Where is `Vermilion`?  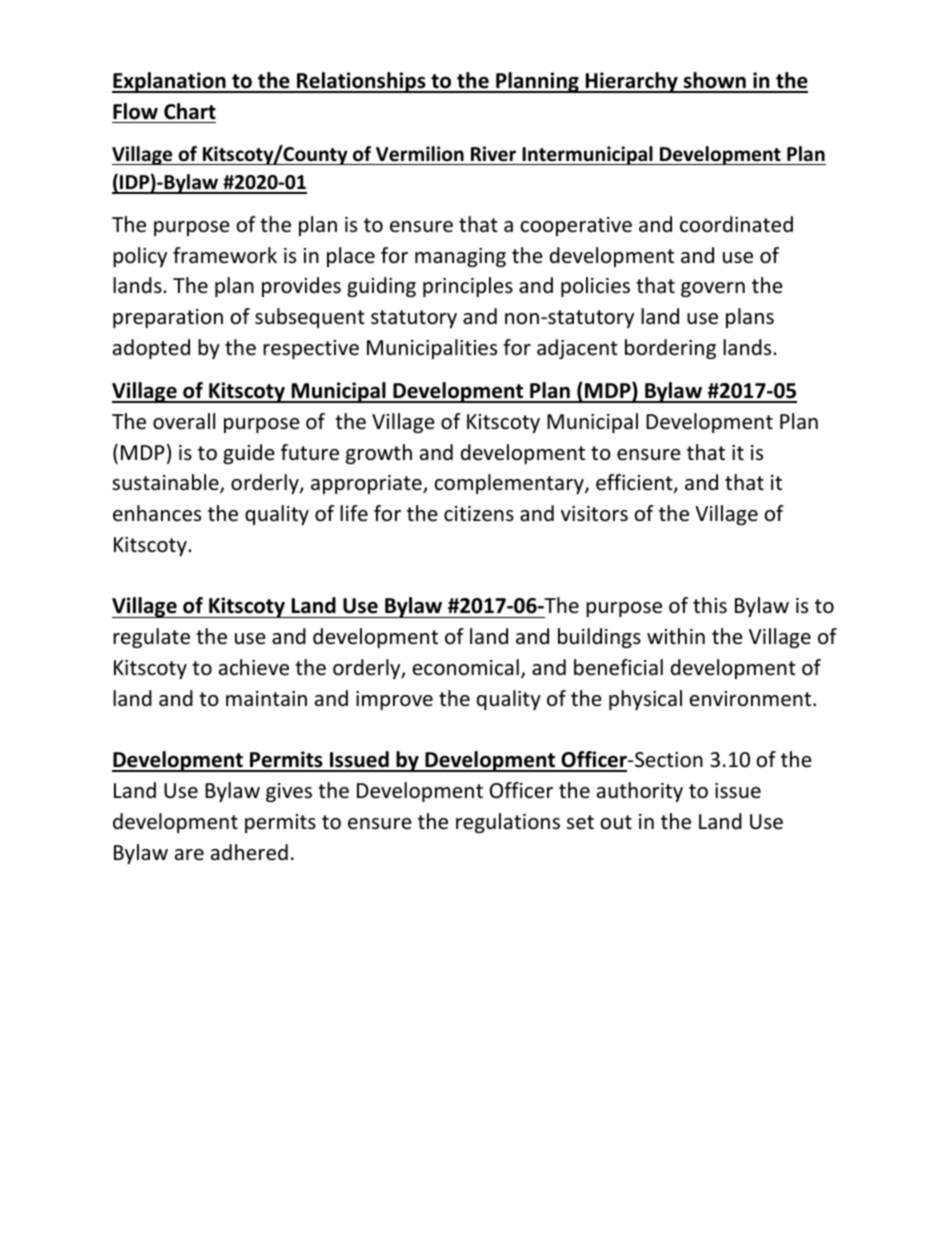
Vermilion is located at coordinates (420, 154).
